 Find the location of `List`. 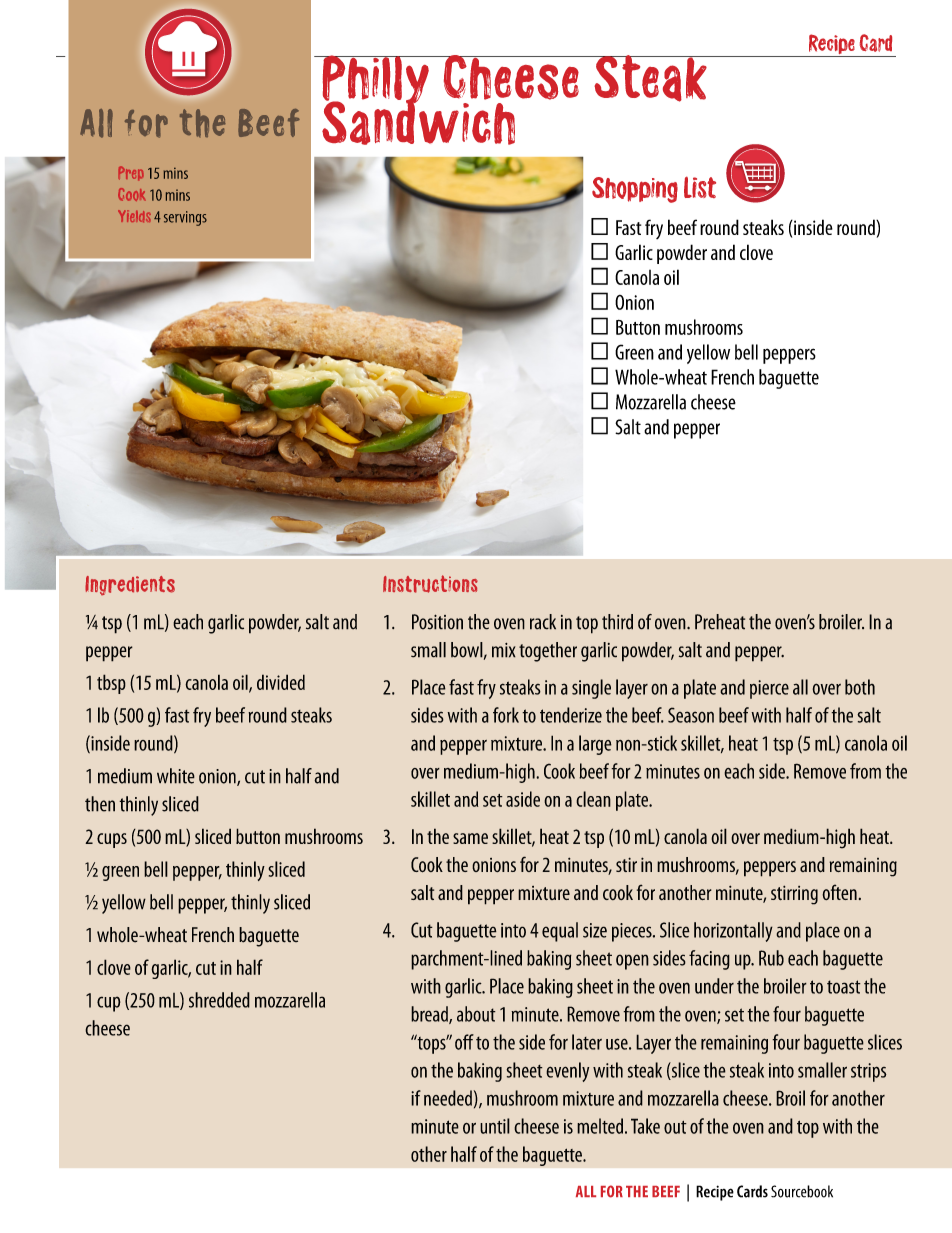

List is located at coordinates (700, 187).
